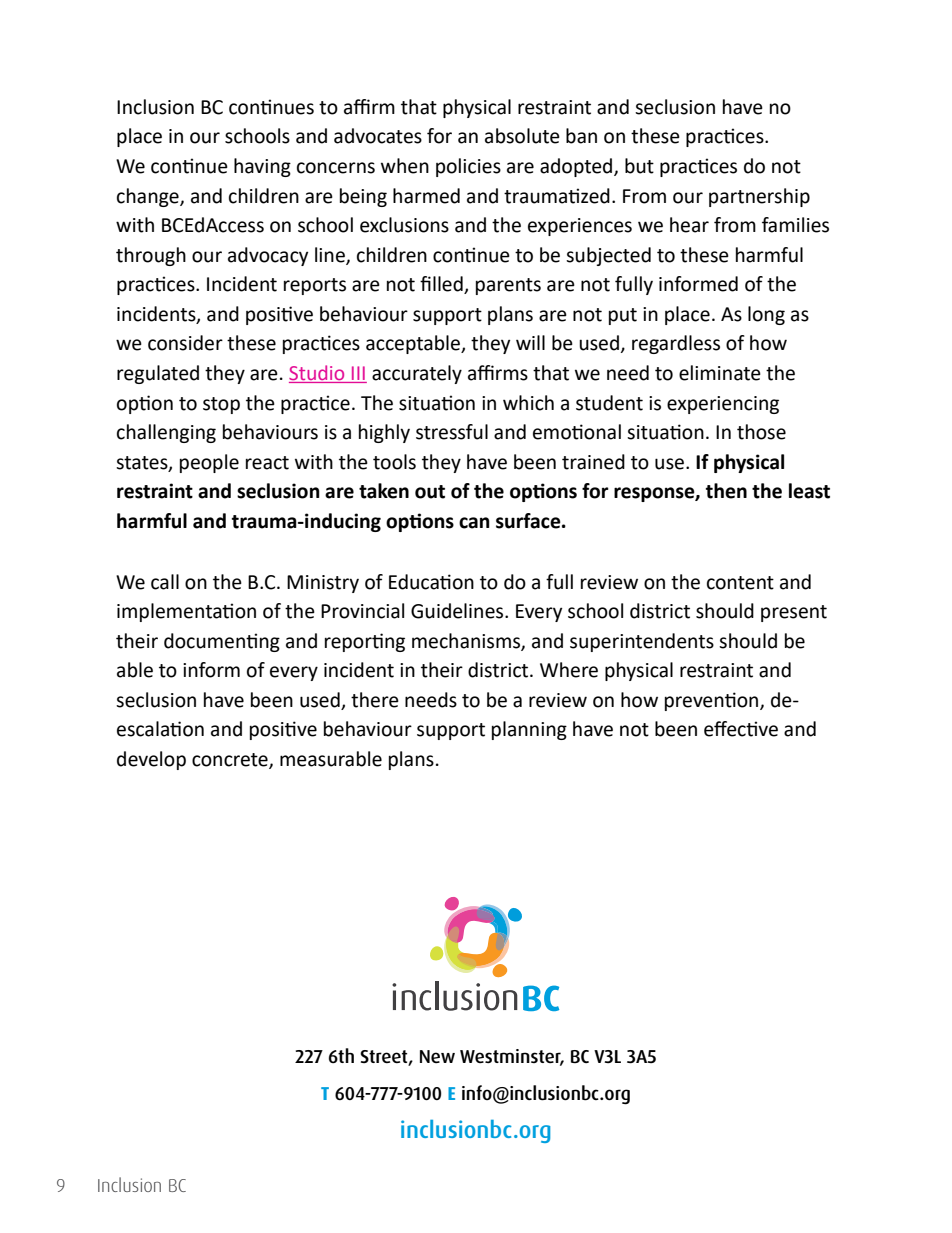 Image resolution: width=952 pixels, height=1233 pixels. Describe the element at coordinates (431, 582) in the document. I see `Education` at that location.
